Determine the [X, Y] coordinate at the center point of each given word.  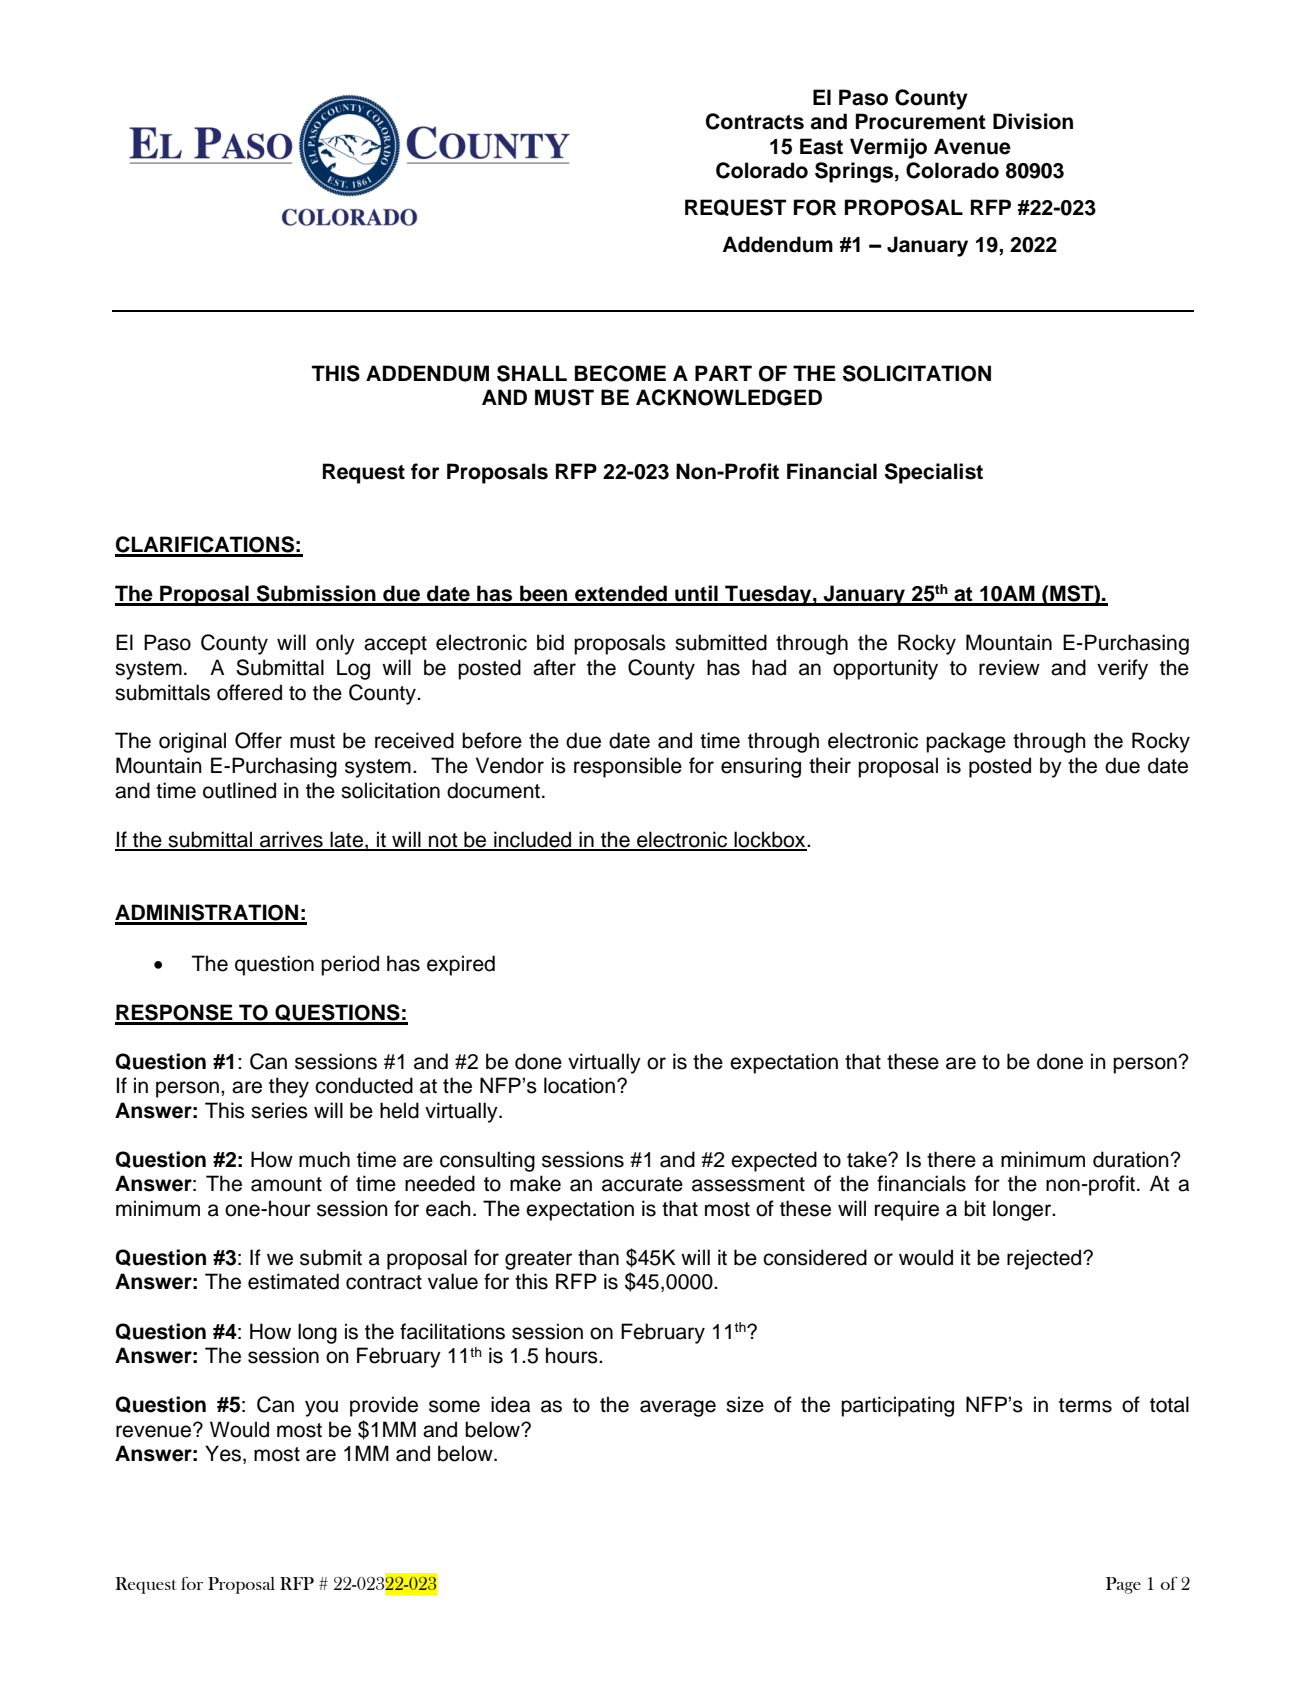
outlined [239, 790]
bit [975, 1208]
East [821, 146]
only [335, 644]
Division [1033, 121]
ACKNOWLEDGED [729, 397]
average [678, 1408]
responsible [628, 767]
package [966, 742]
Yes [223, 1453]
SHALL [532, 373]
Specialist [934, 473]
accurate [642, 1184]
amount [286, 1184]
